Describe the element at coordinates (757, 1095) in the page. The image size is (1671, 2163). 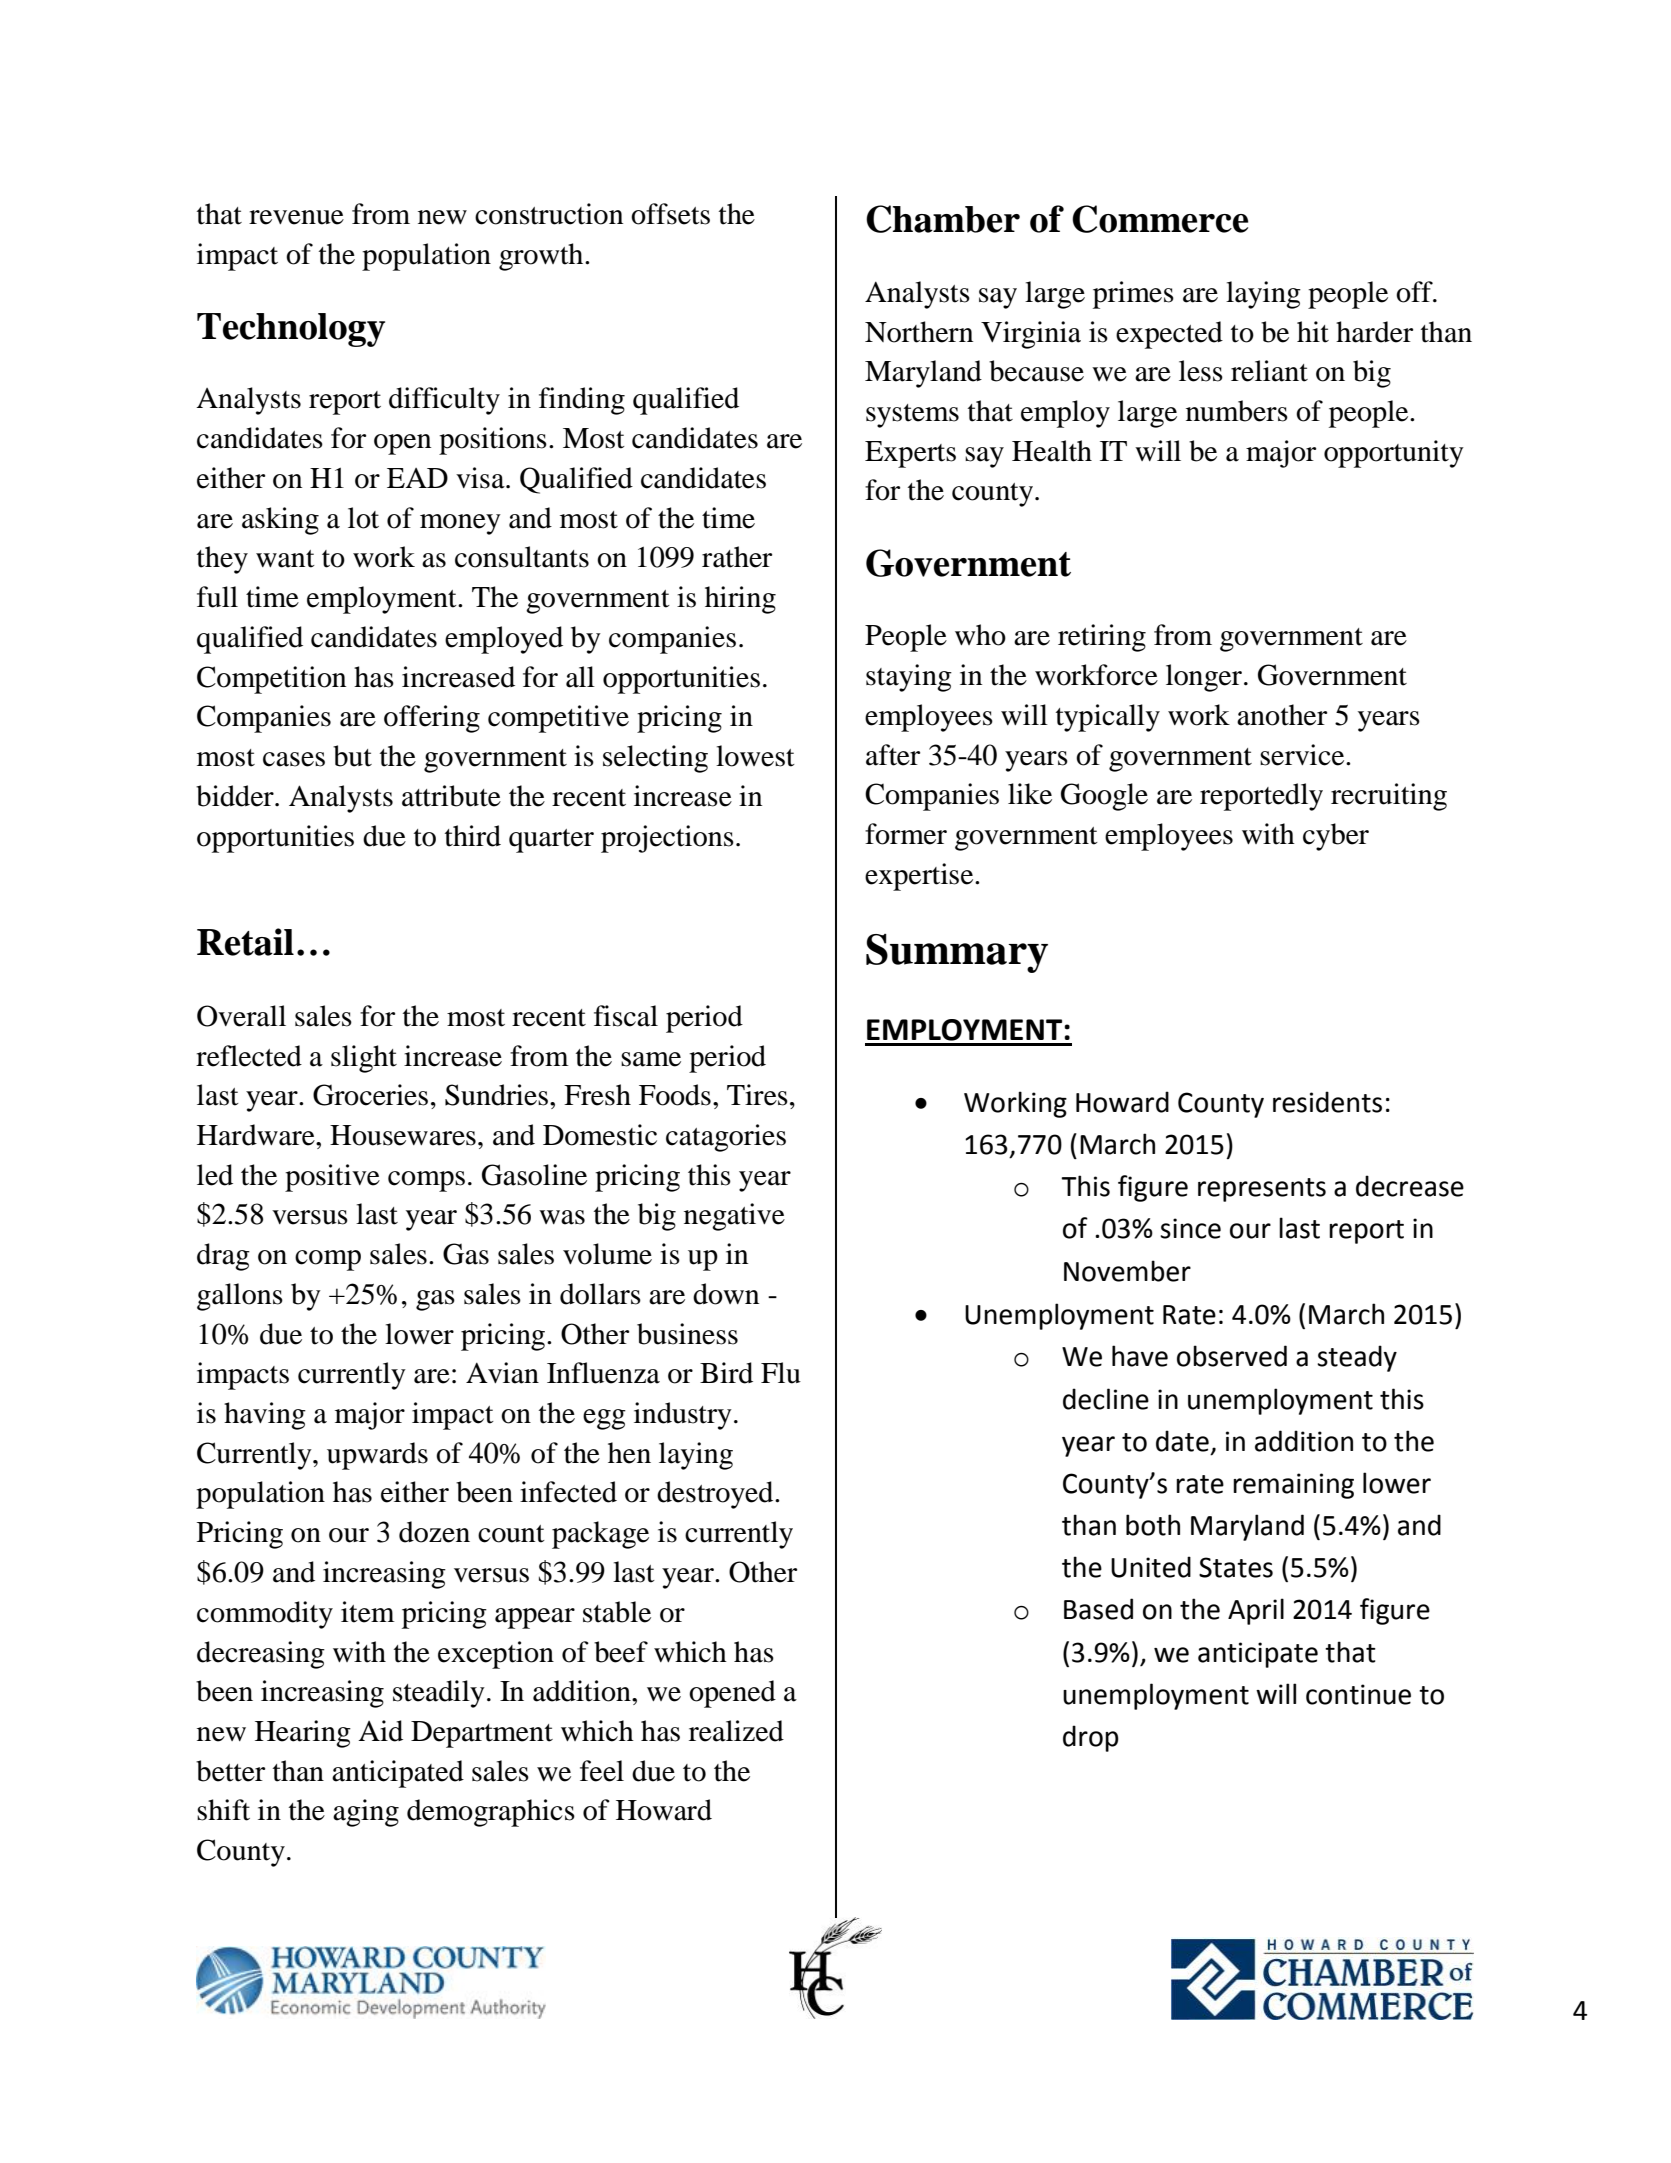
I see `Tires` at that location.
